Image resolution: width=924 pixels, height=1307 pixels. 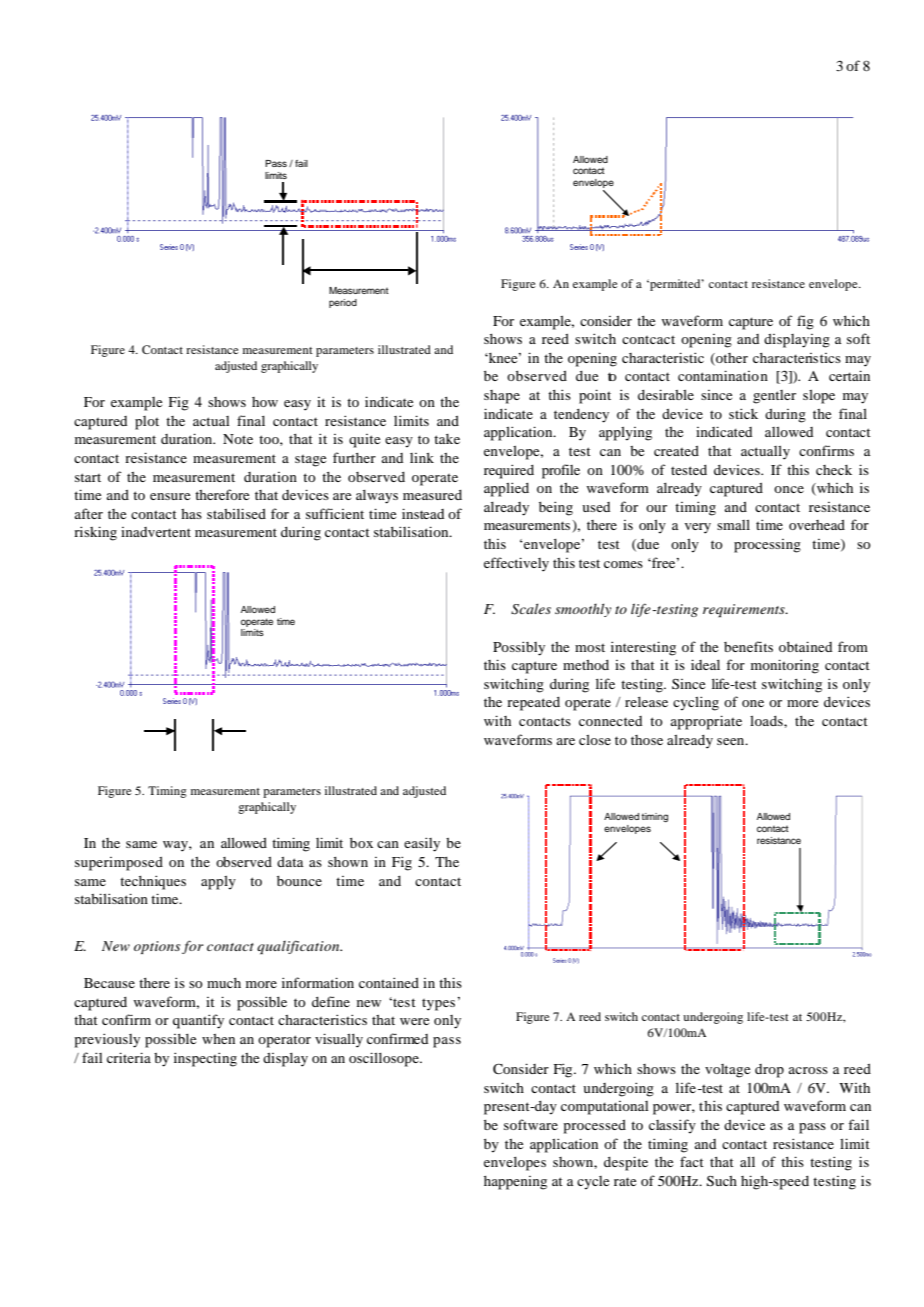 I want to click on inspecting, so click(x=205, y=1059).
